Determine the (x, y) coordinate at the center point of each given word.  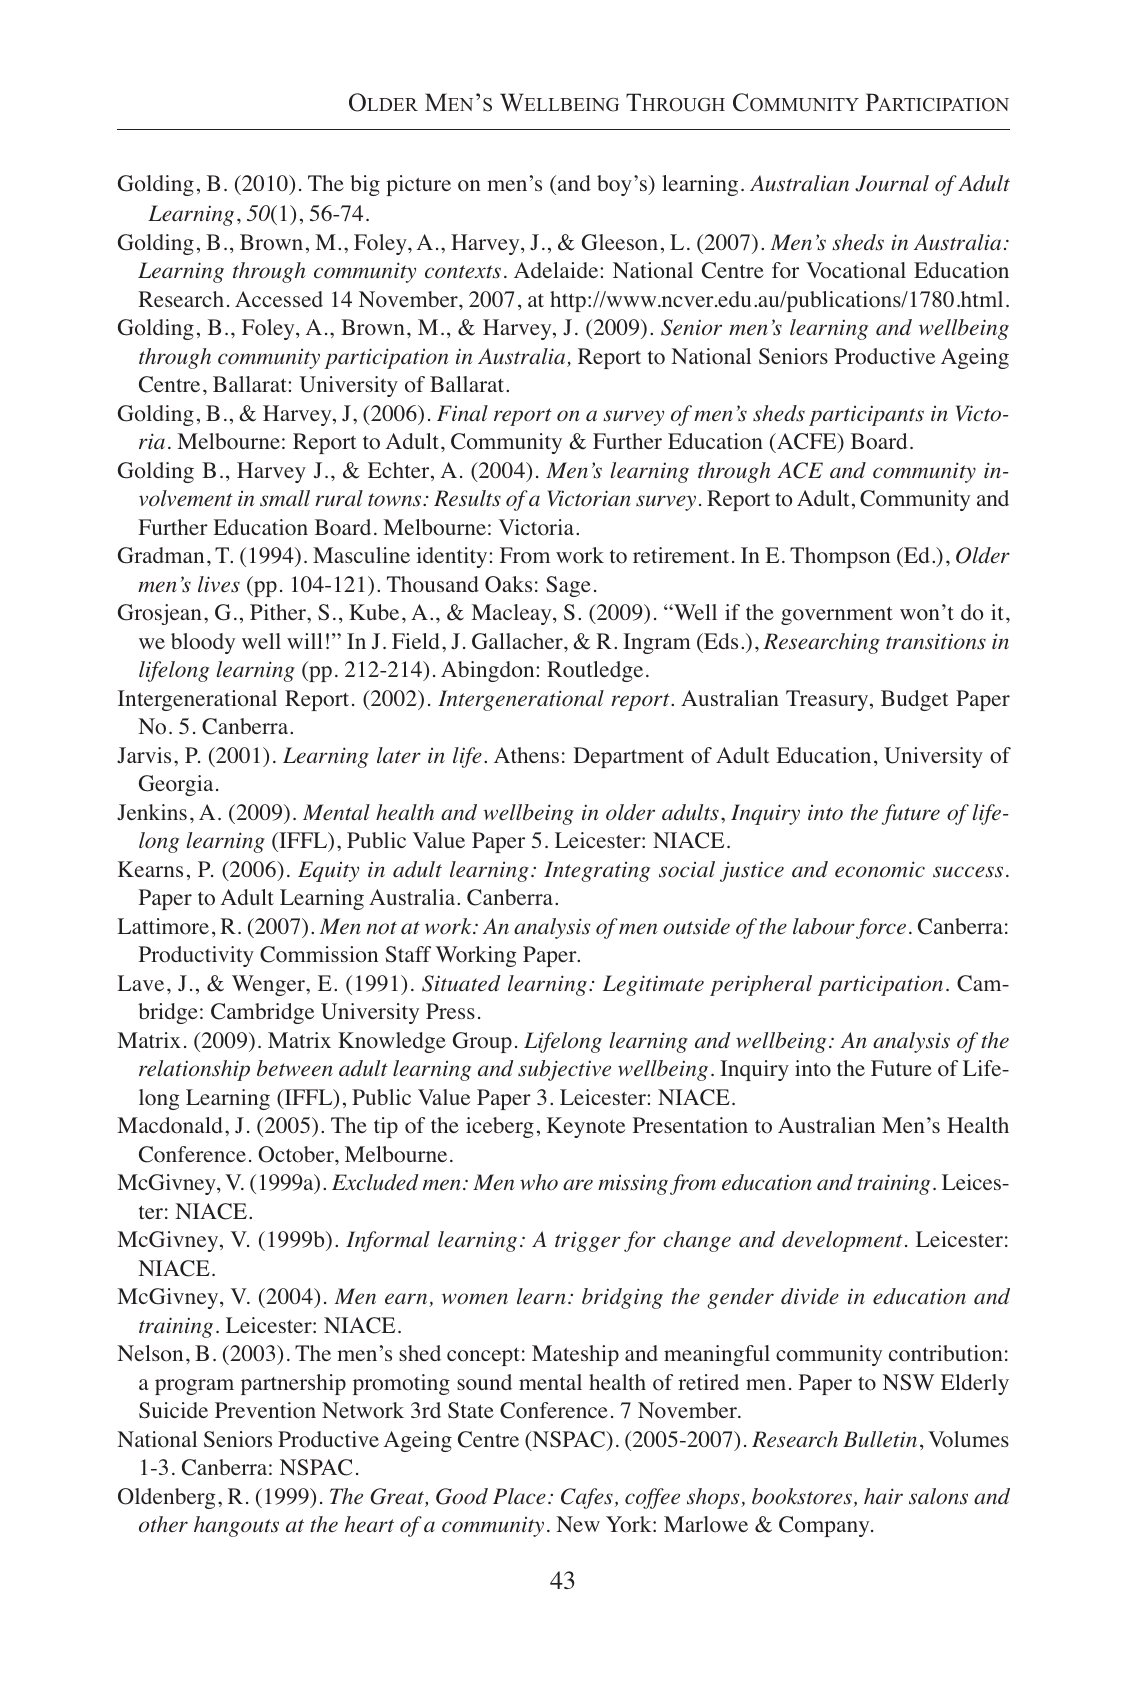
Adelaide (557, 270)
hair (883, 1496)
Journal (892, 183)
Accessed (279, 299)
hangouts (236, 1526)
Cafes (587, 1498)
